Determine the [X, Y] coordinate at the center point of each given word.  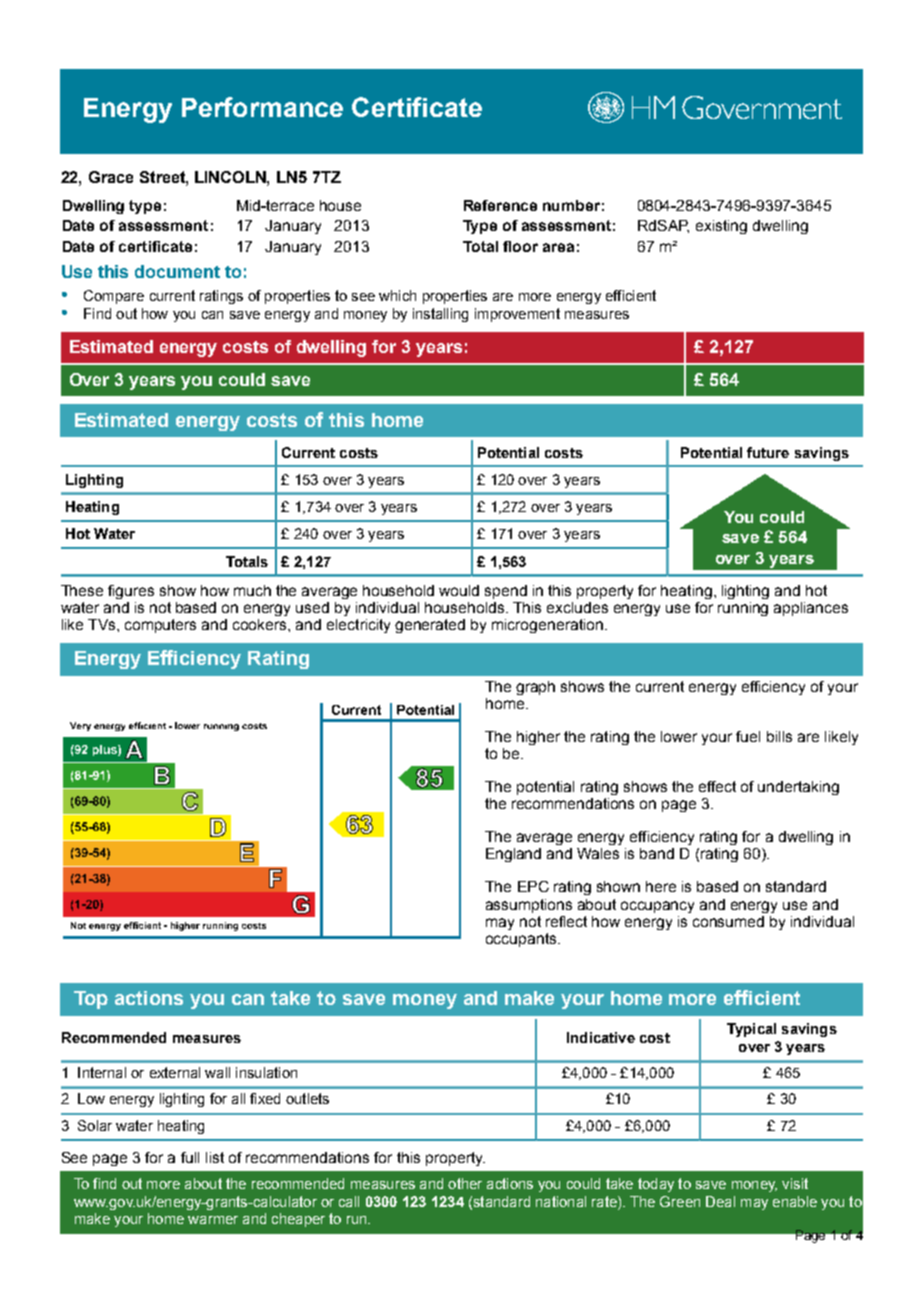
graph [535, 688]
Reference [500, 205]
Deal [720, 1201]
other [465, 1183]
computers [160, 626]
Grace [111, 177]
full [190, 1157]
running [743, 609]
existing [721, 227]
